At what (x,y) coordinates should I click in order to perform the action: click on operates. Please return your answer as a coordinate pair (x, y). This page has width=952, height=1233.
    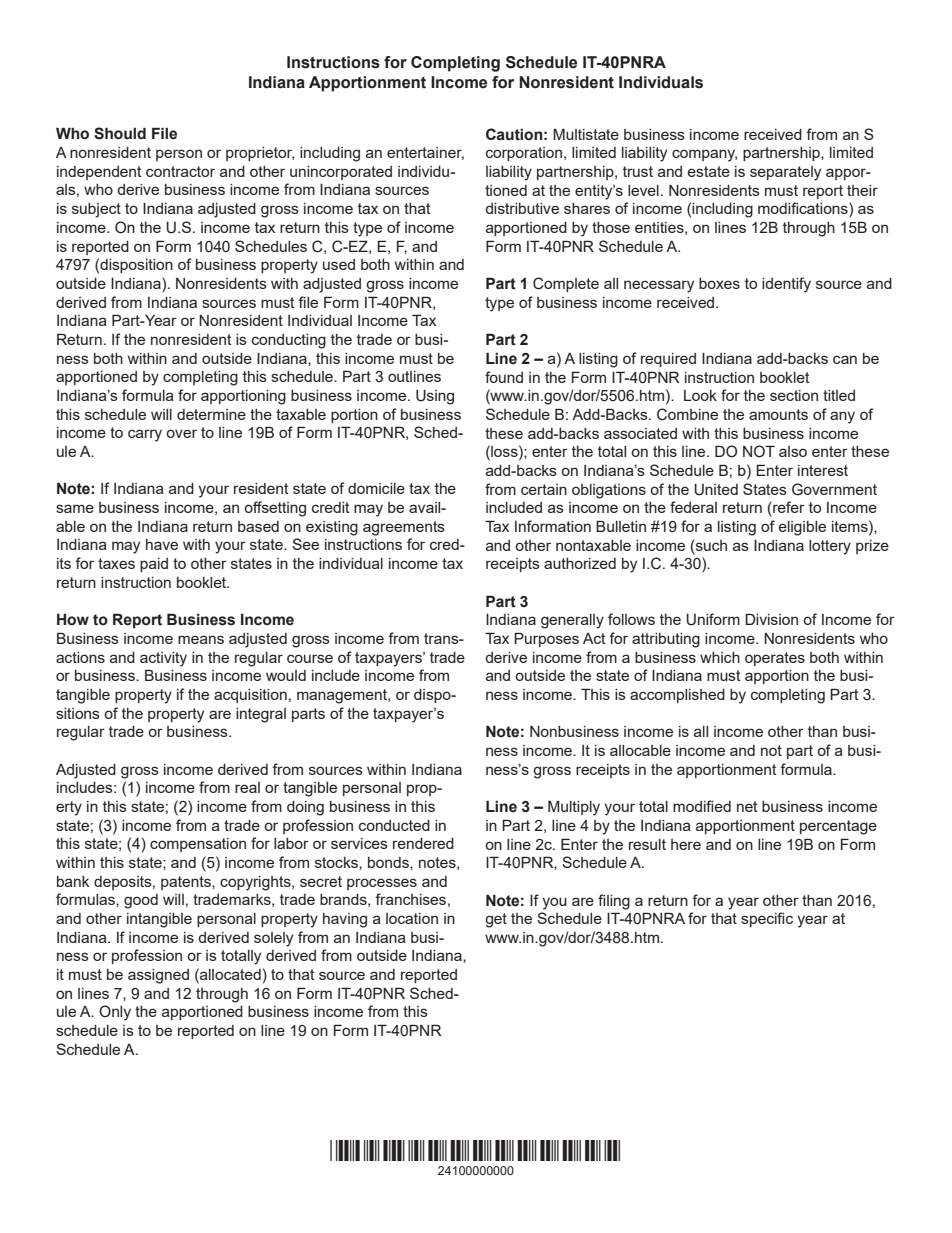
    Looking at the image, I should click on (775, 659).
